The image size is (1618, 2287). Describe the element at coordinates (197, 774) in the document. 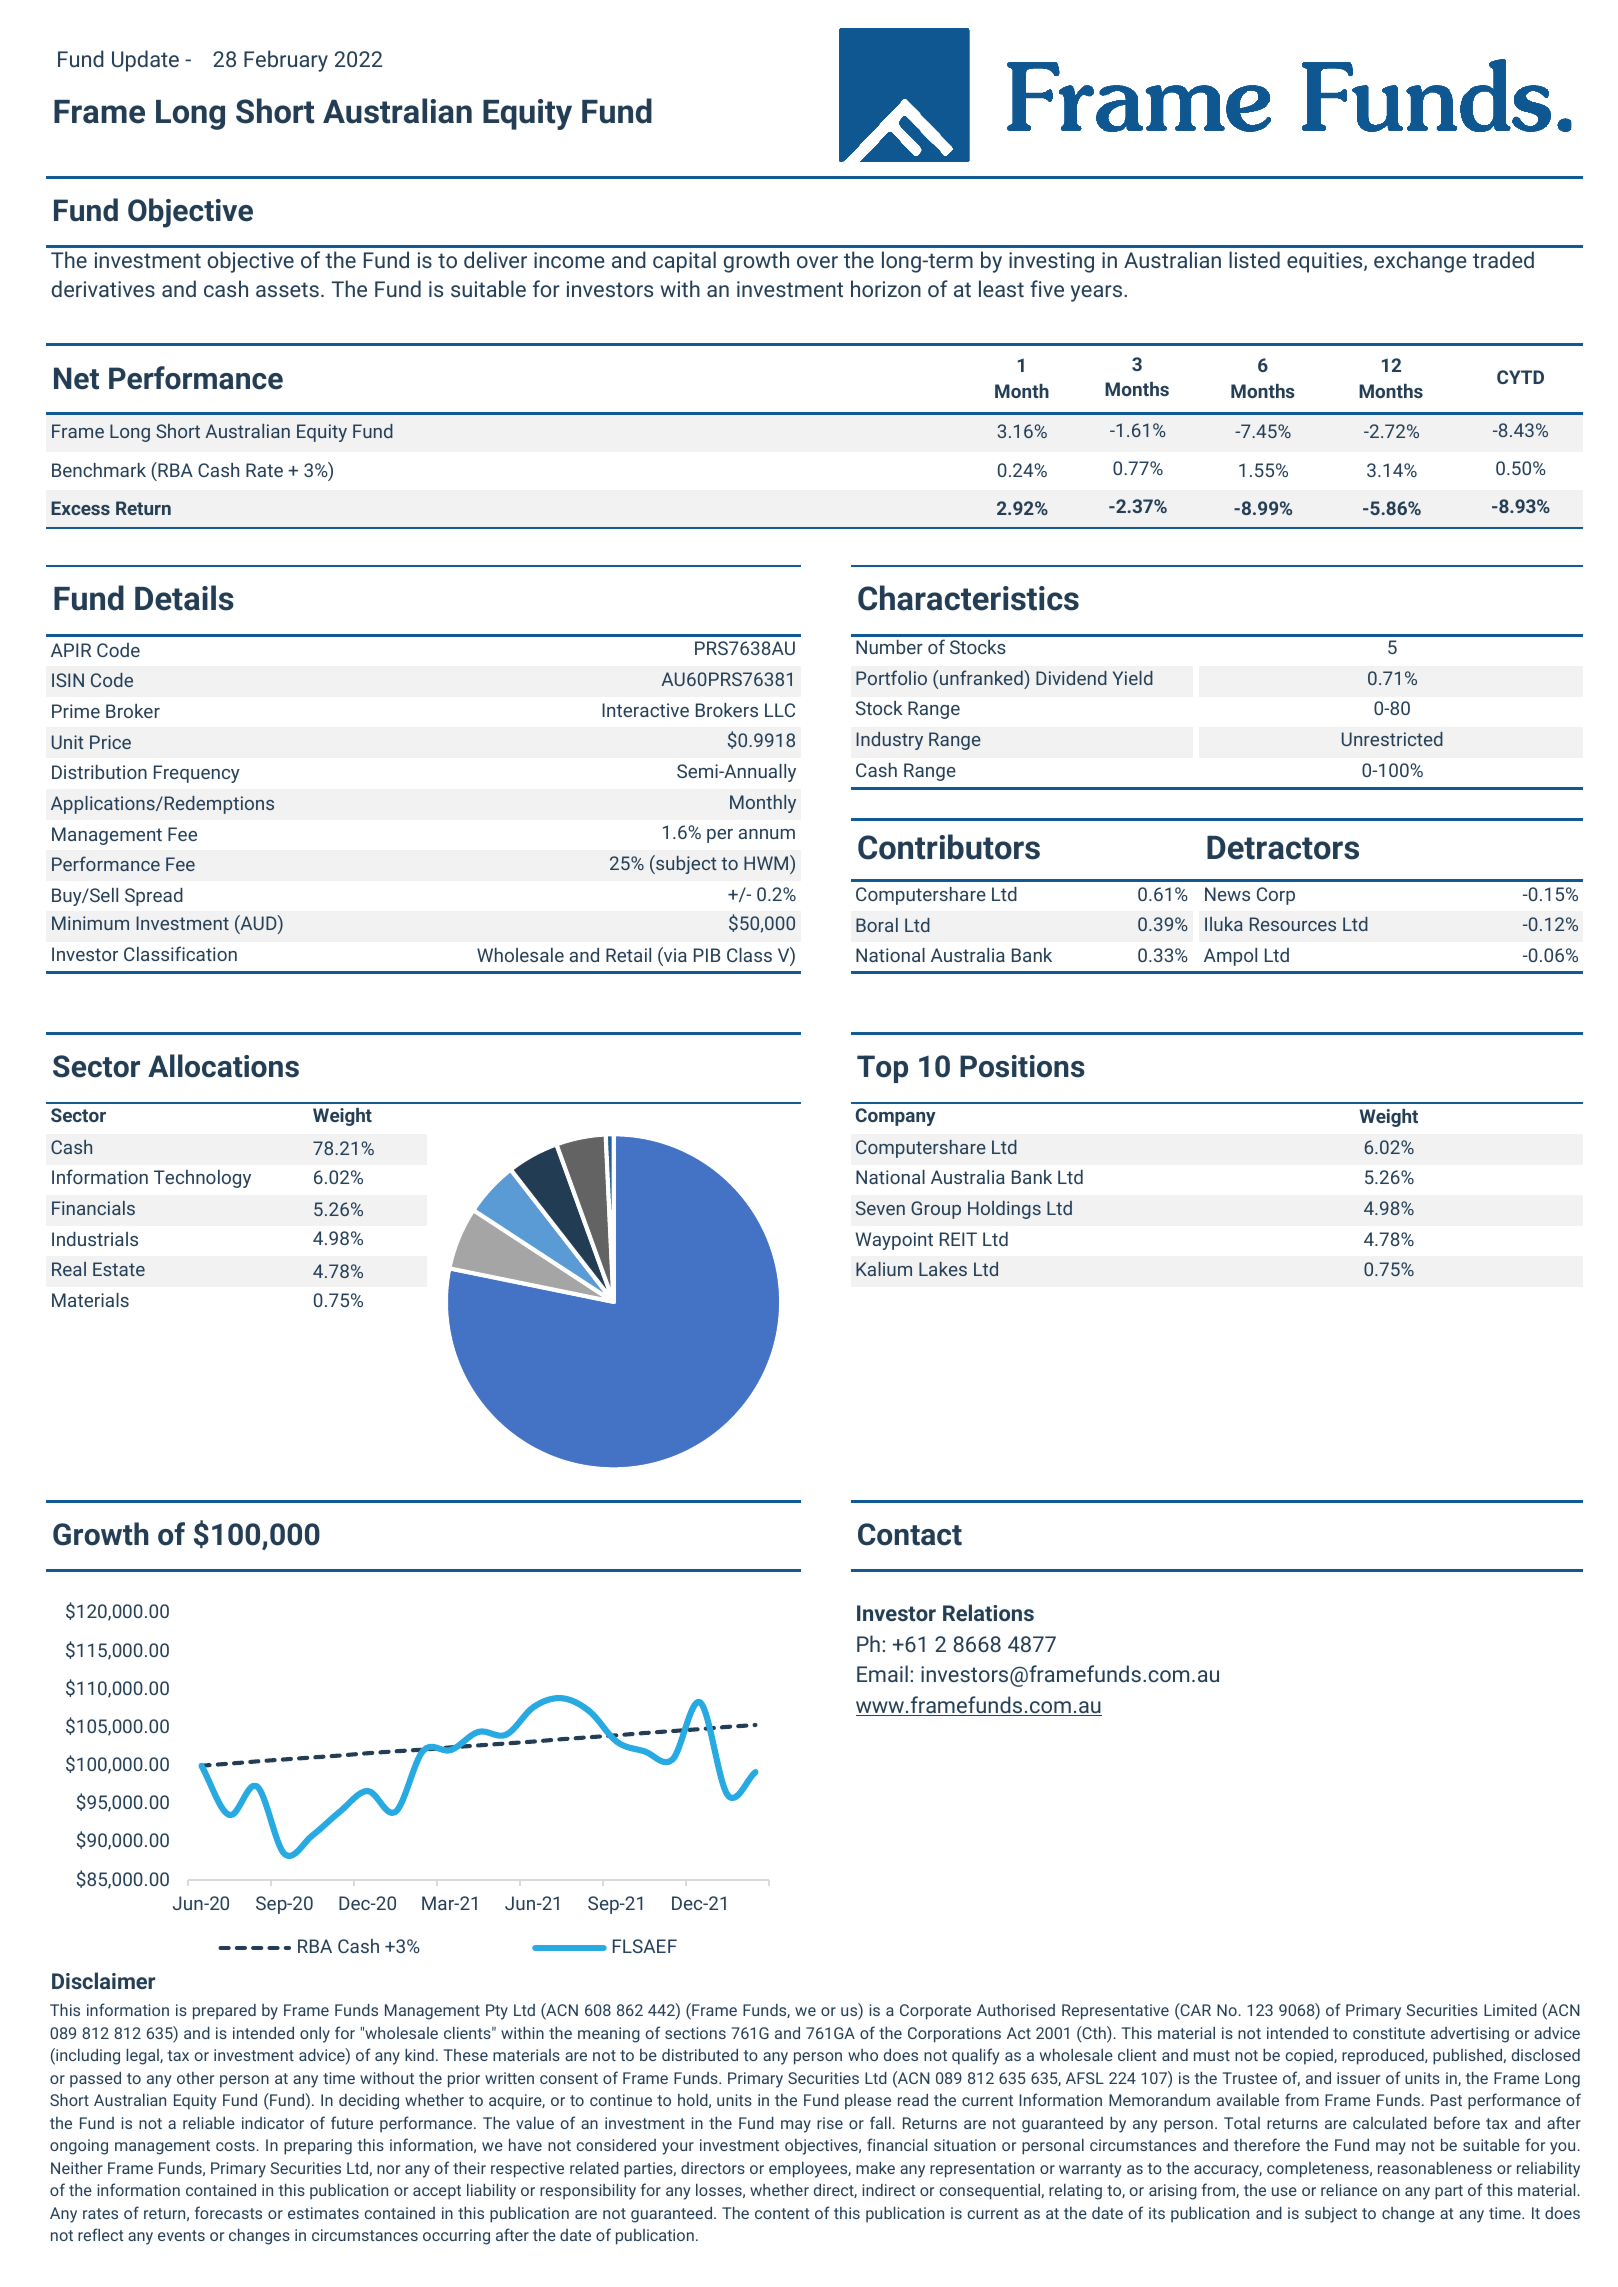

I see `Frequency` at that location.
